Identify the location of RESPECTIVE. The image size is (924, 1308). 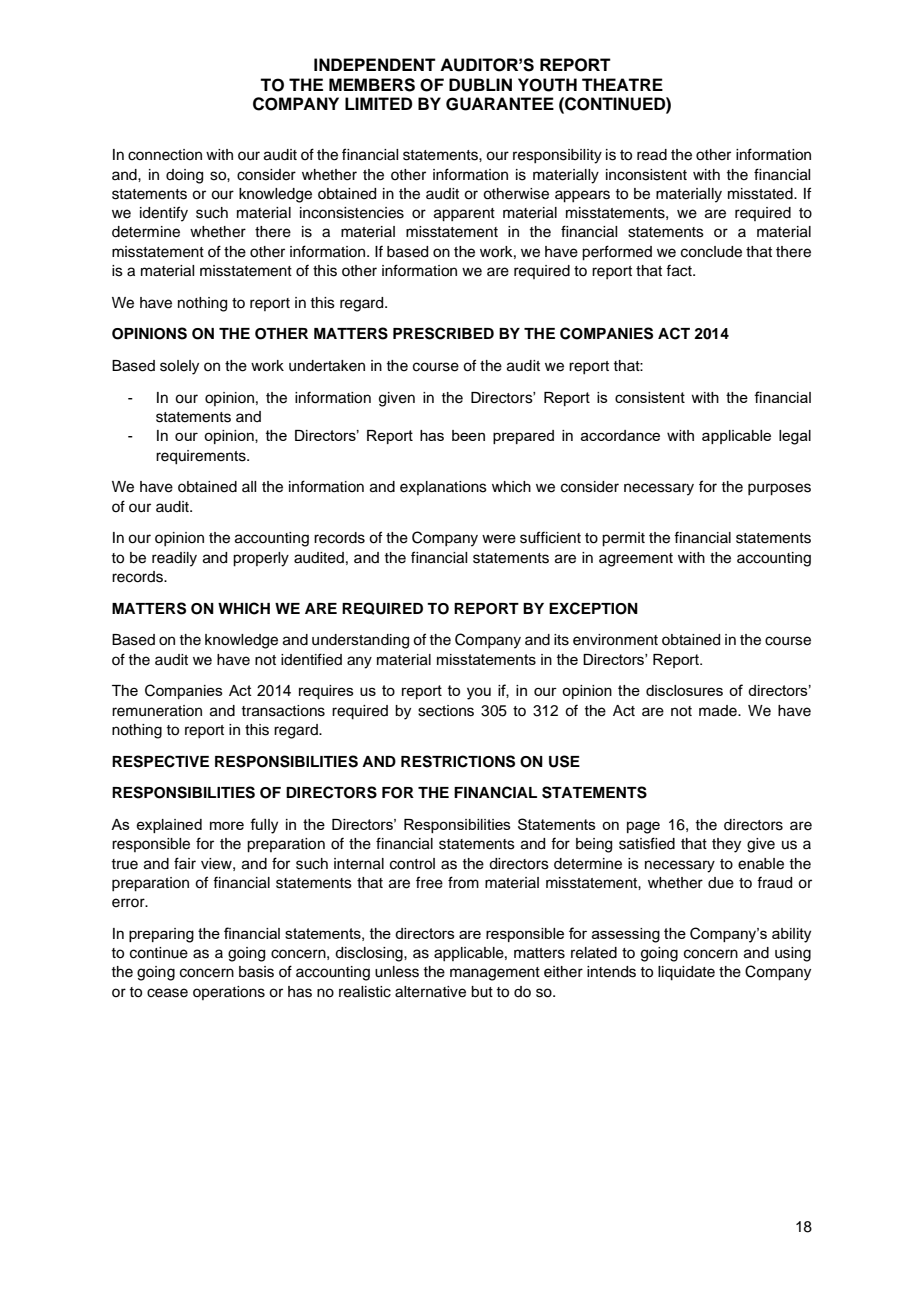
(160, 761).
